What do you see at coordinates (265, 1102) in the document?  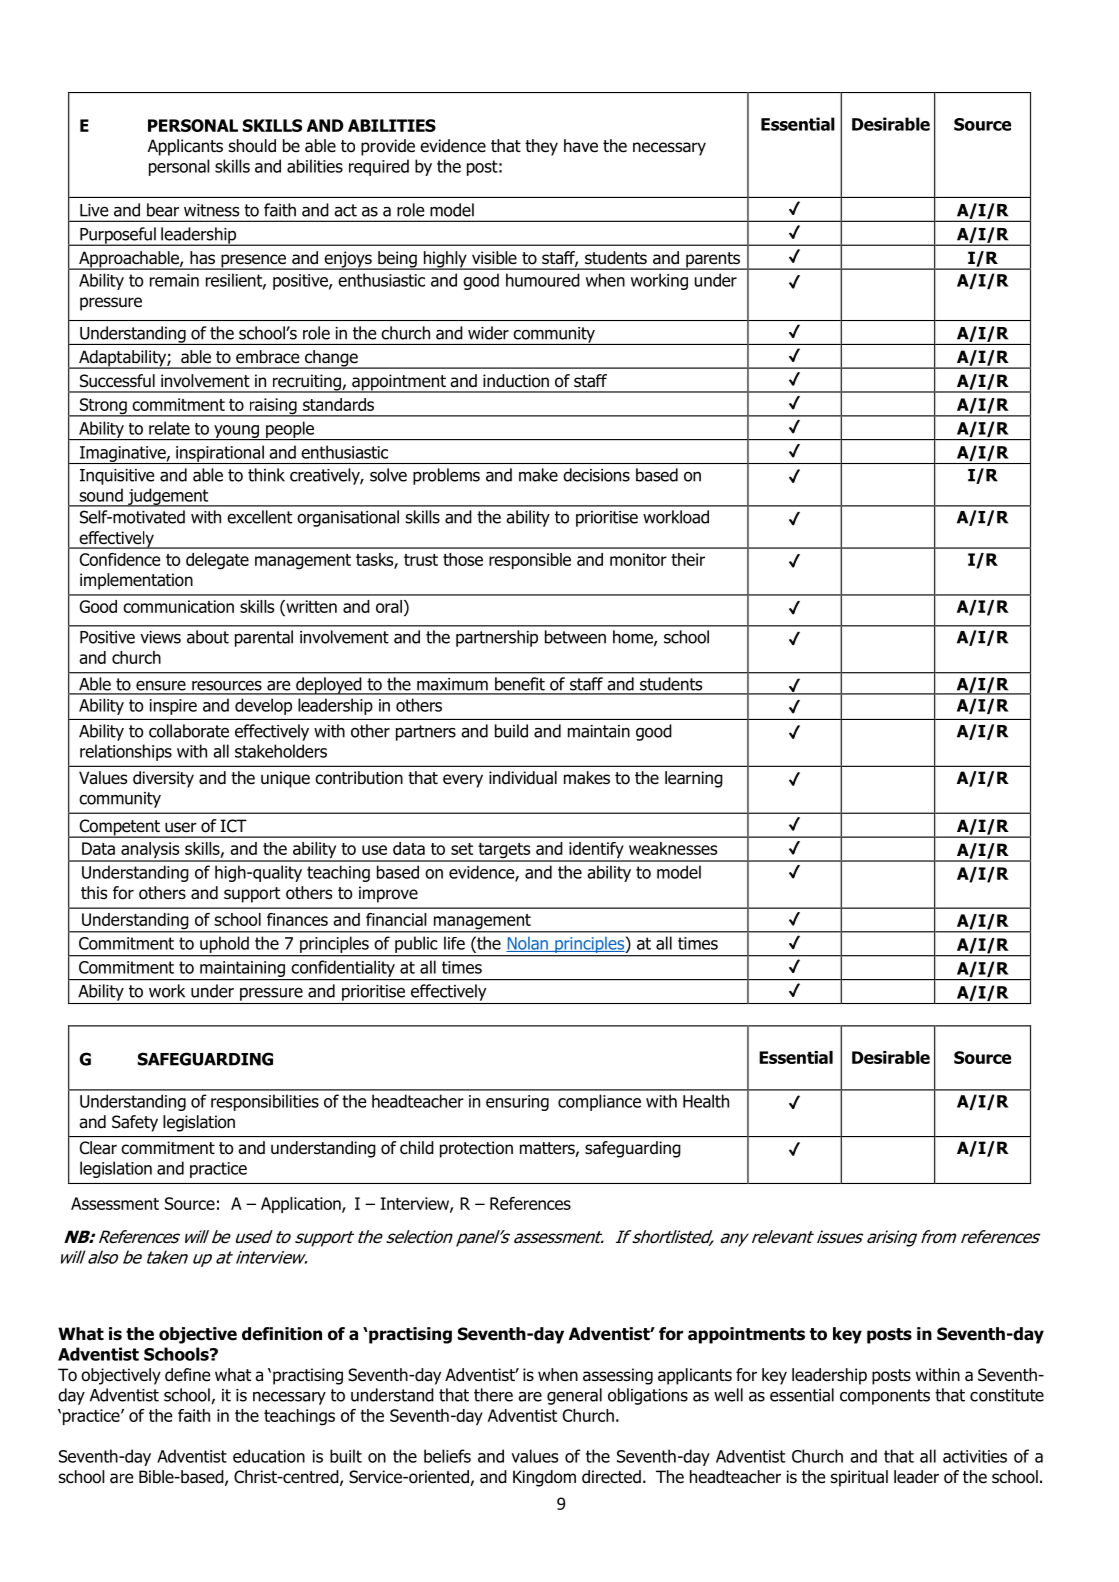 I see `responsibilities` at bounding box center [265, 1102].
